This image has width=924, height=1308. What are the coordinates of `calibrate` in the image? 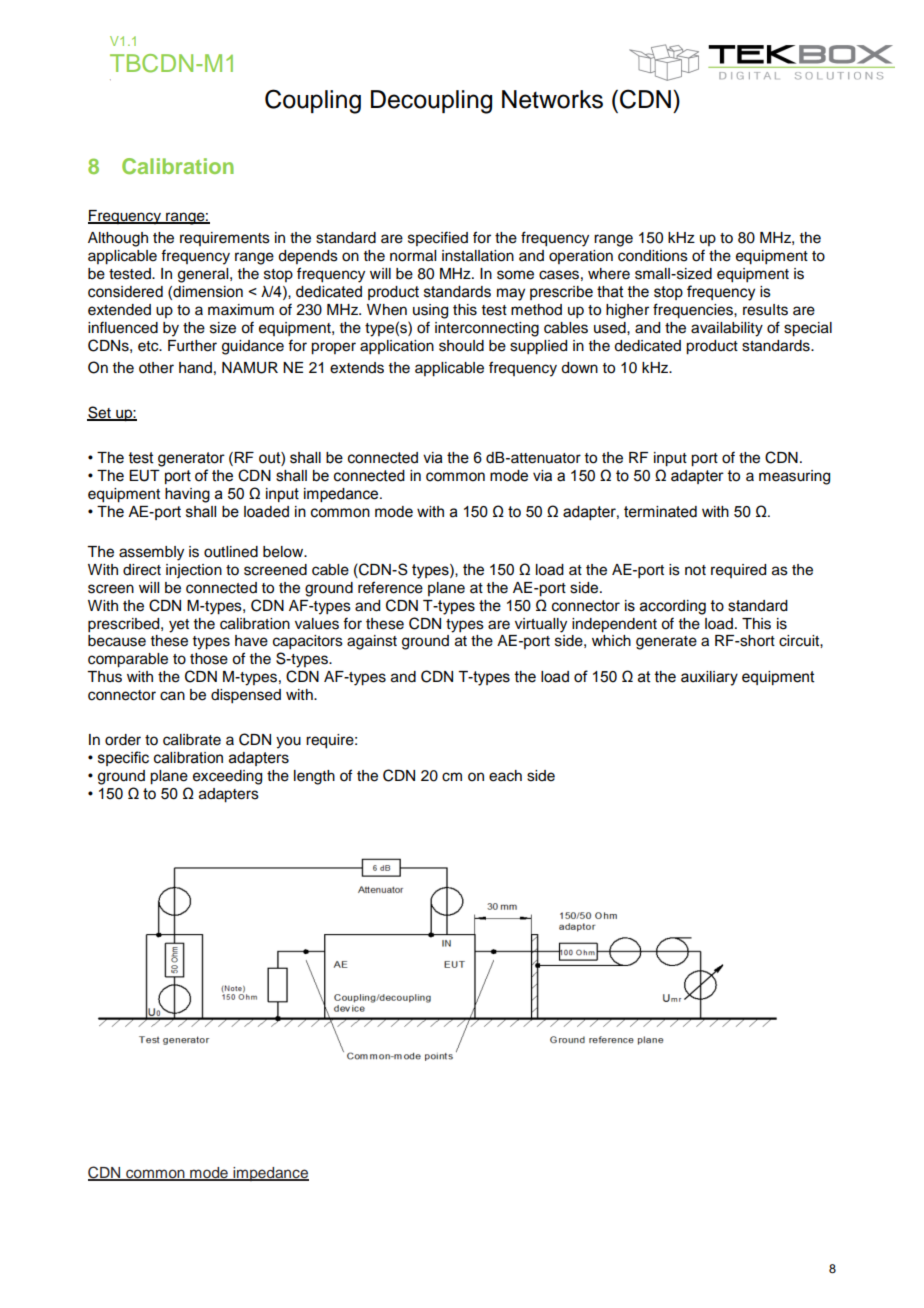 It's located at (192, 740).
